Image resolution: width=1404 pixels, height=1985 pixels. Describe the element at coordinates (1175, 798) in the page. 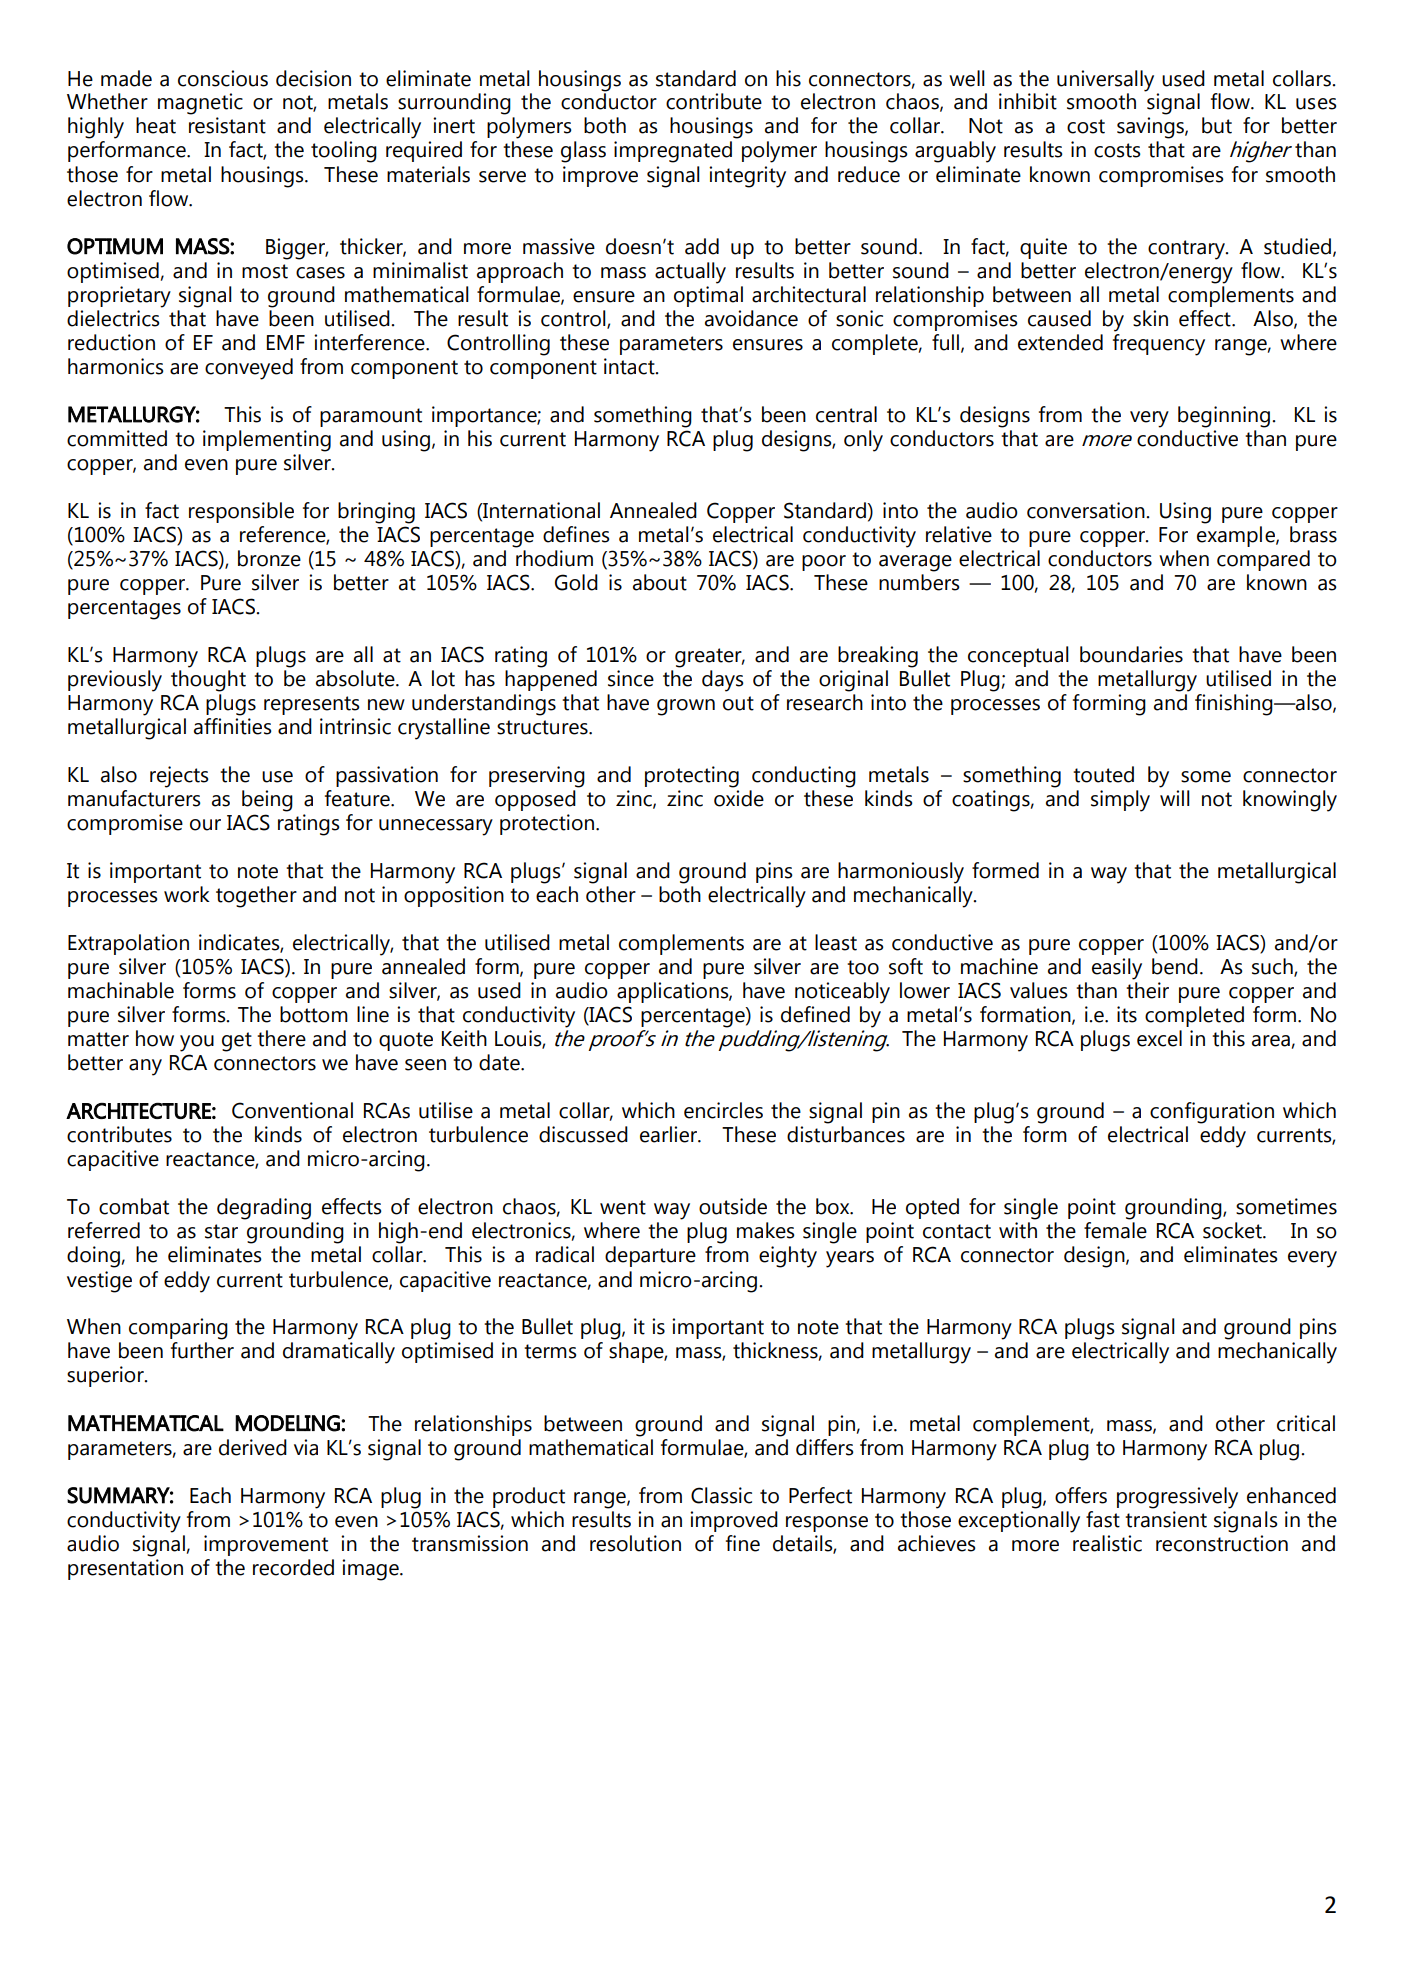

I see `will` at that location.
